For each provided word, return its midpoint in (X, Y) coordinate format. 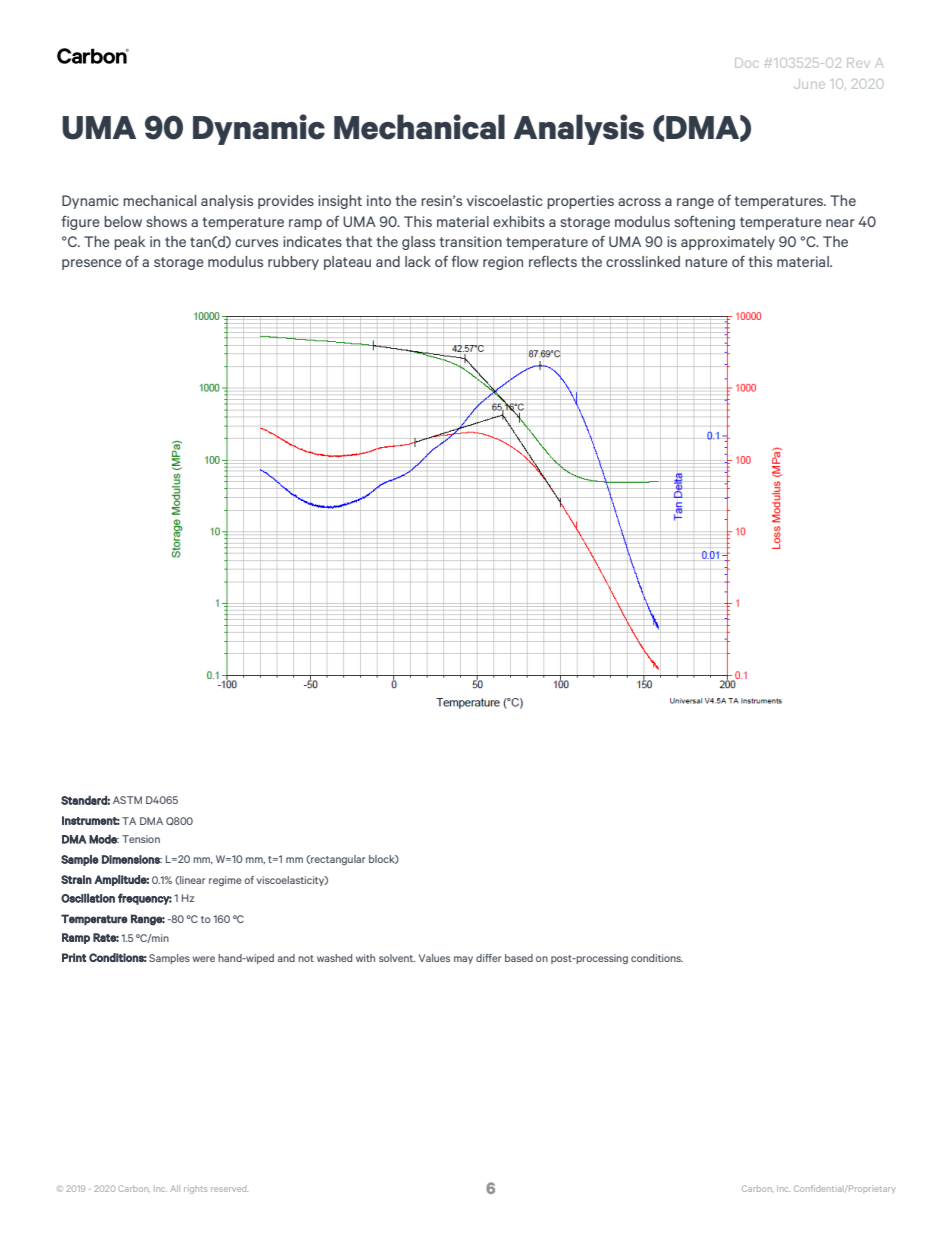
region (503, 263)
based (519, 958)
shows (166, 221)
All (175, 1188)
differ (488, 958)
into (379, 200)
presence (92, 264)
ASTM (127, 800)
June (809, 84)
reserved (229, 1189)
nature (706, 262)
